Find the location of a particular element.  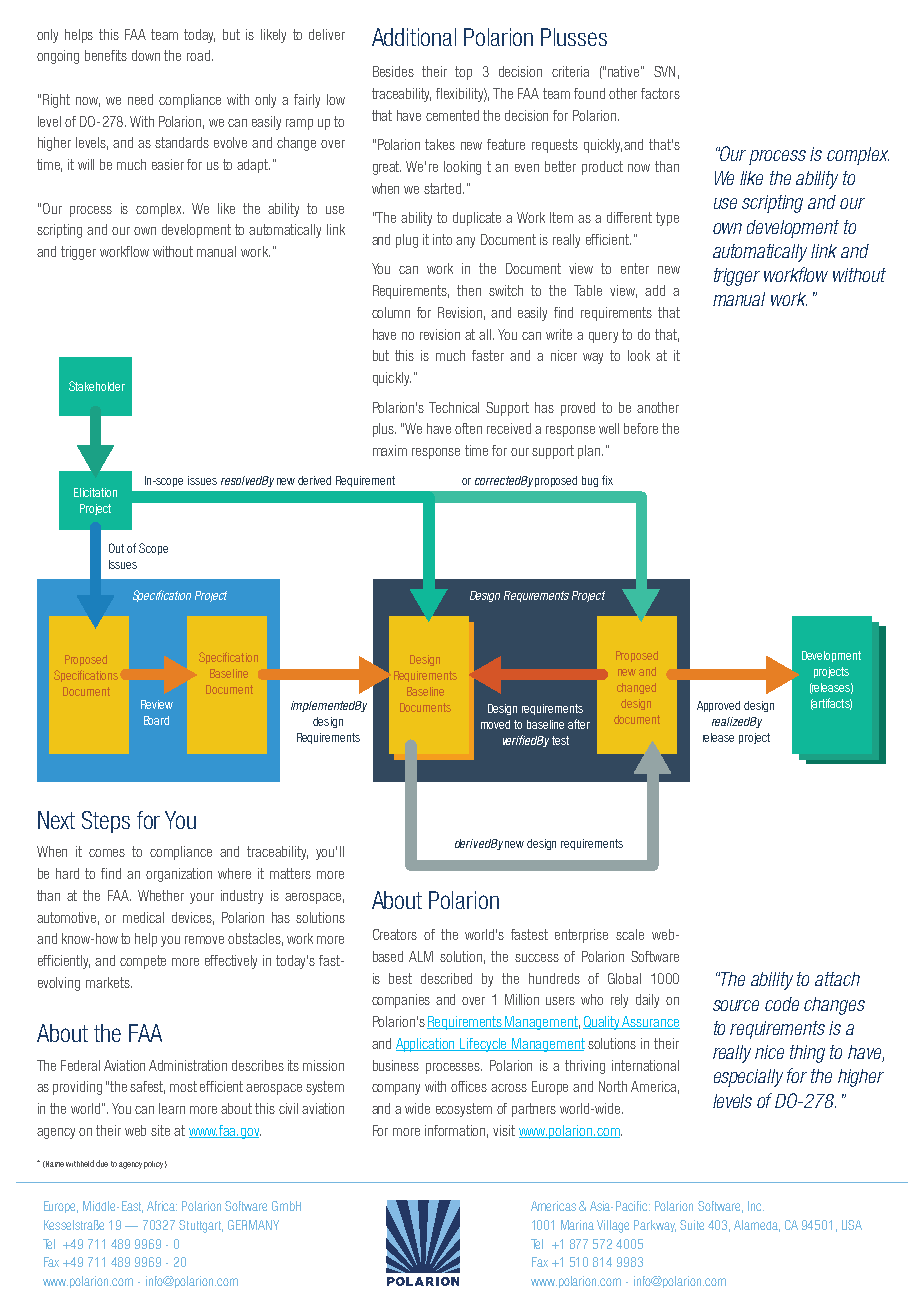

moved is located at coordinates (495, 724).
